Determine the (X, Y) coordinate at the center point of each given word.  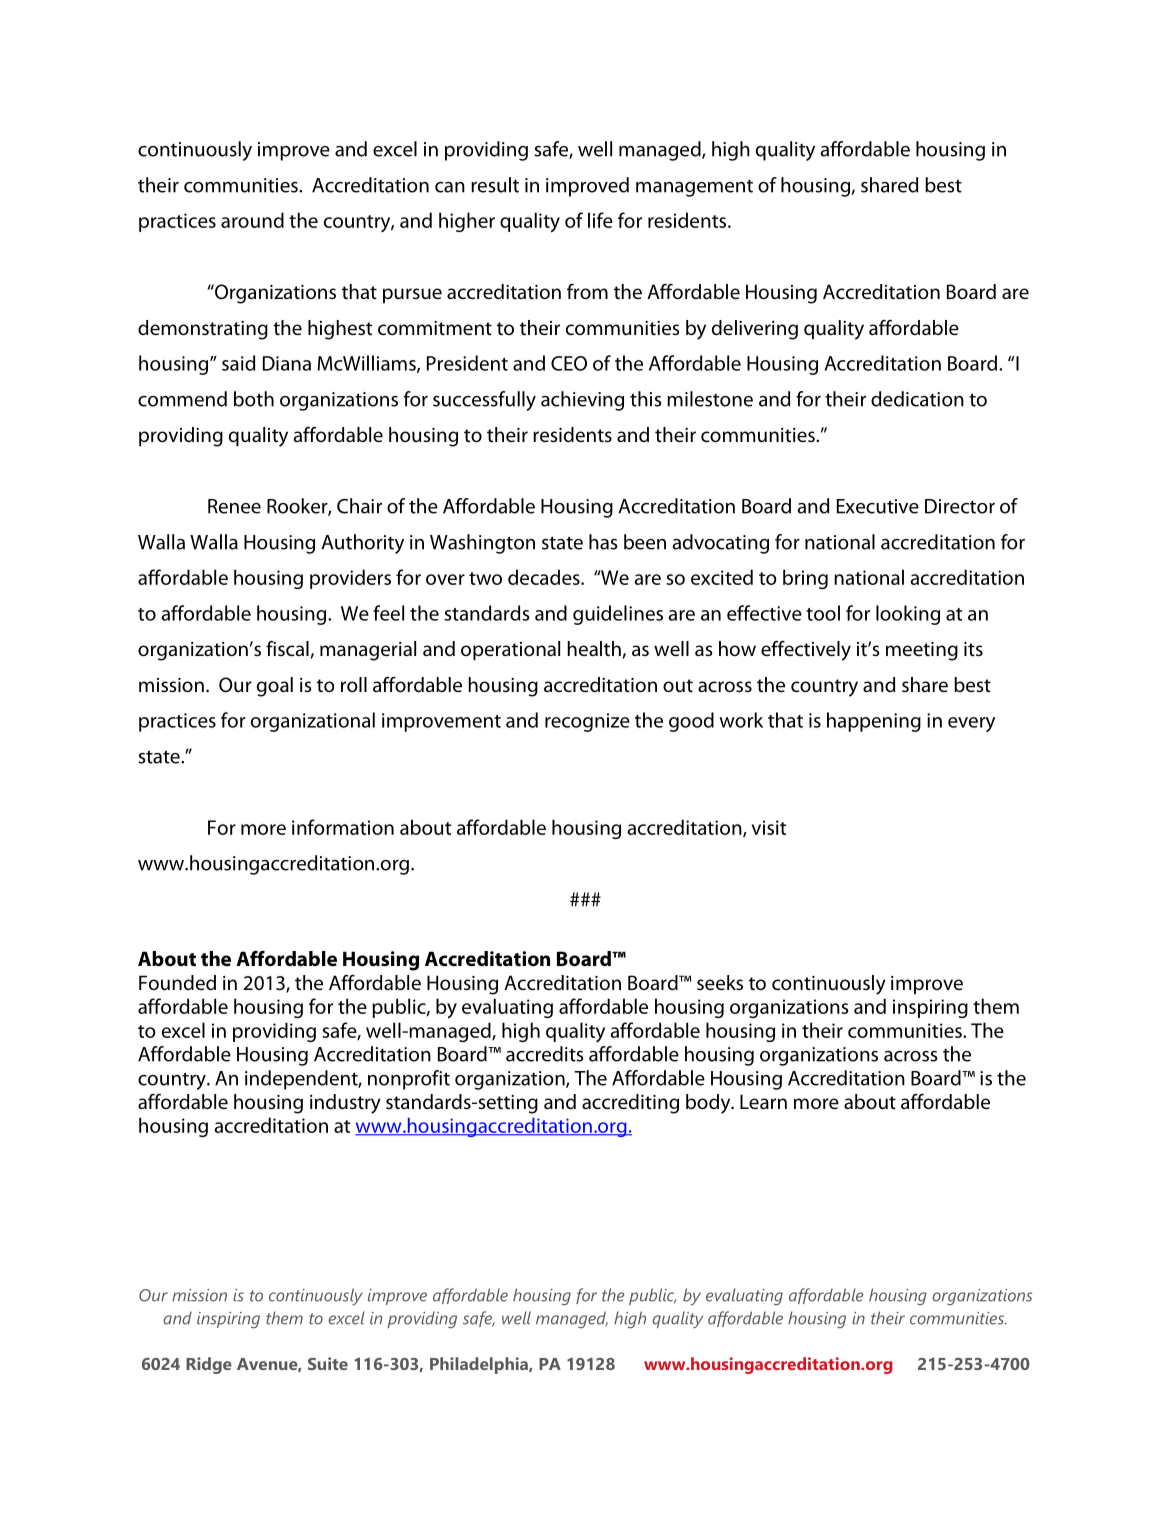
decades (545, 577)
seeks (720, 982)
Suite (328, 1363)
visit (769, 827)
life (600, 220)
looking (908, 615)
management (694, 188)
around (252, 220)
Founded (177, 983)
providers (350, 579)
